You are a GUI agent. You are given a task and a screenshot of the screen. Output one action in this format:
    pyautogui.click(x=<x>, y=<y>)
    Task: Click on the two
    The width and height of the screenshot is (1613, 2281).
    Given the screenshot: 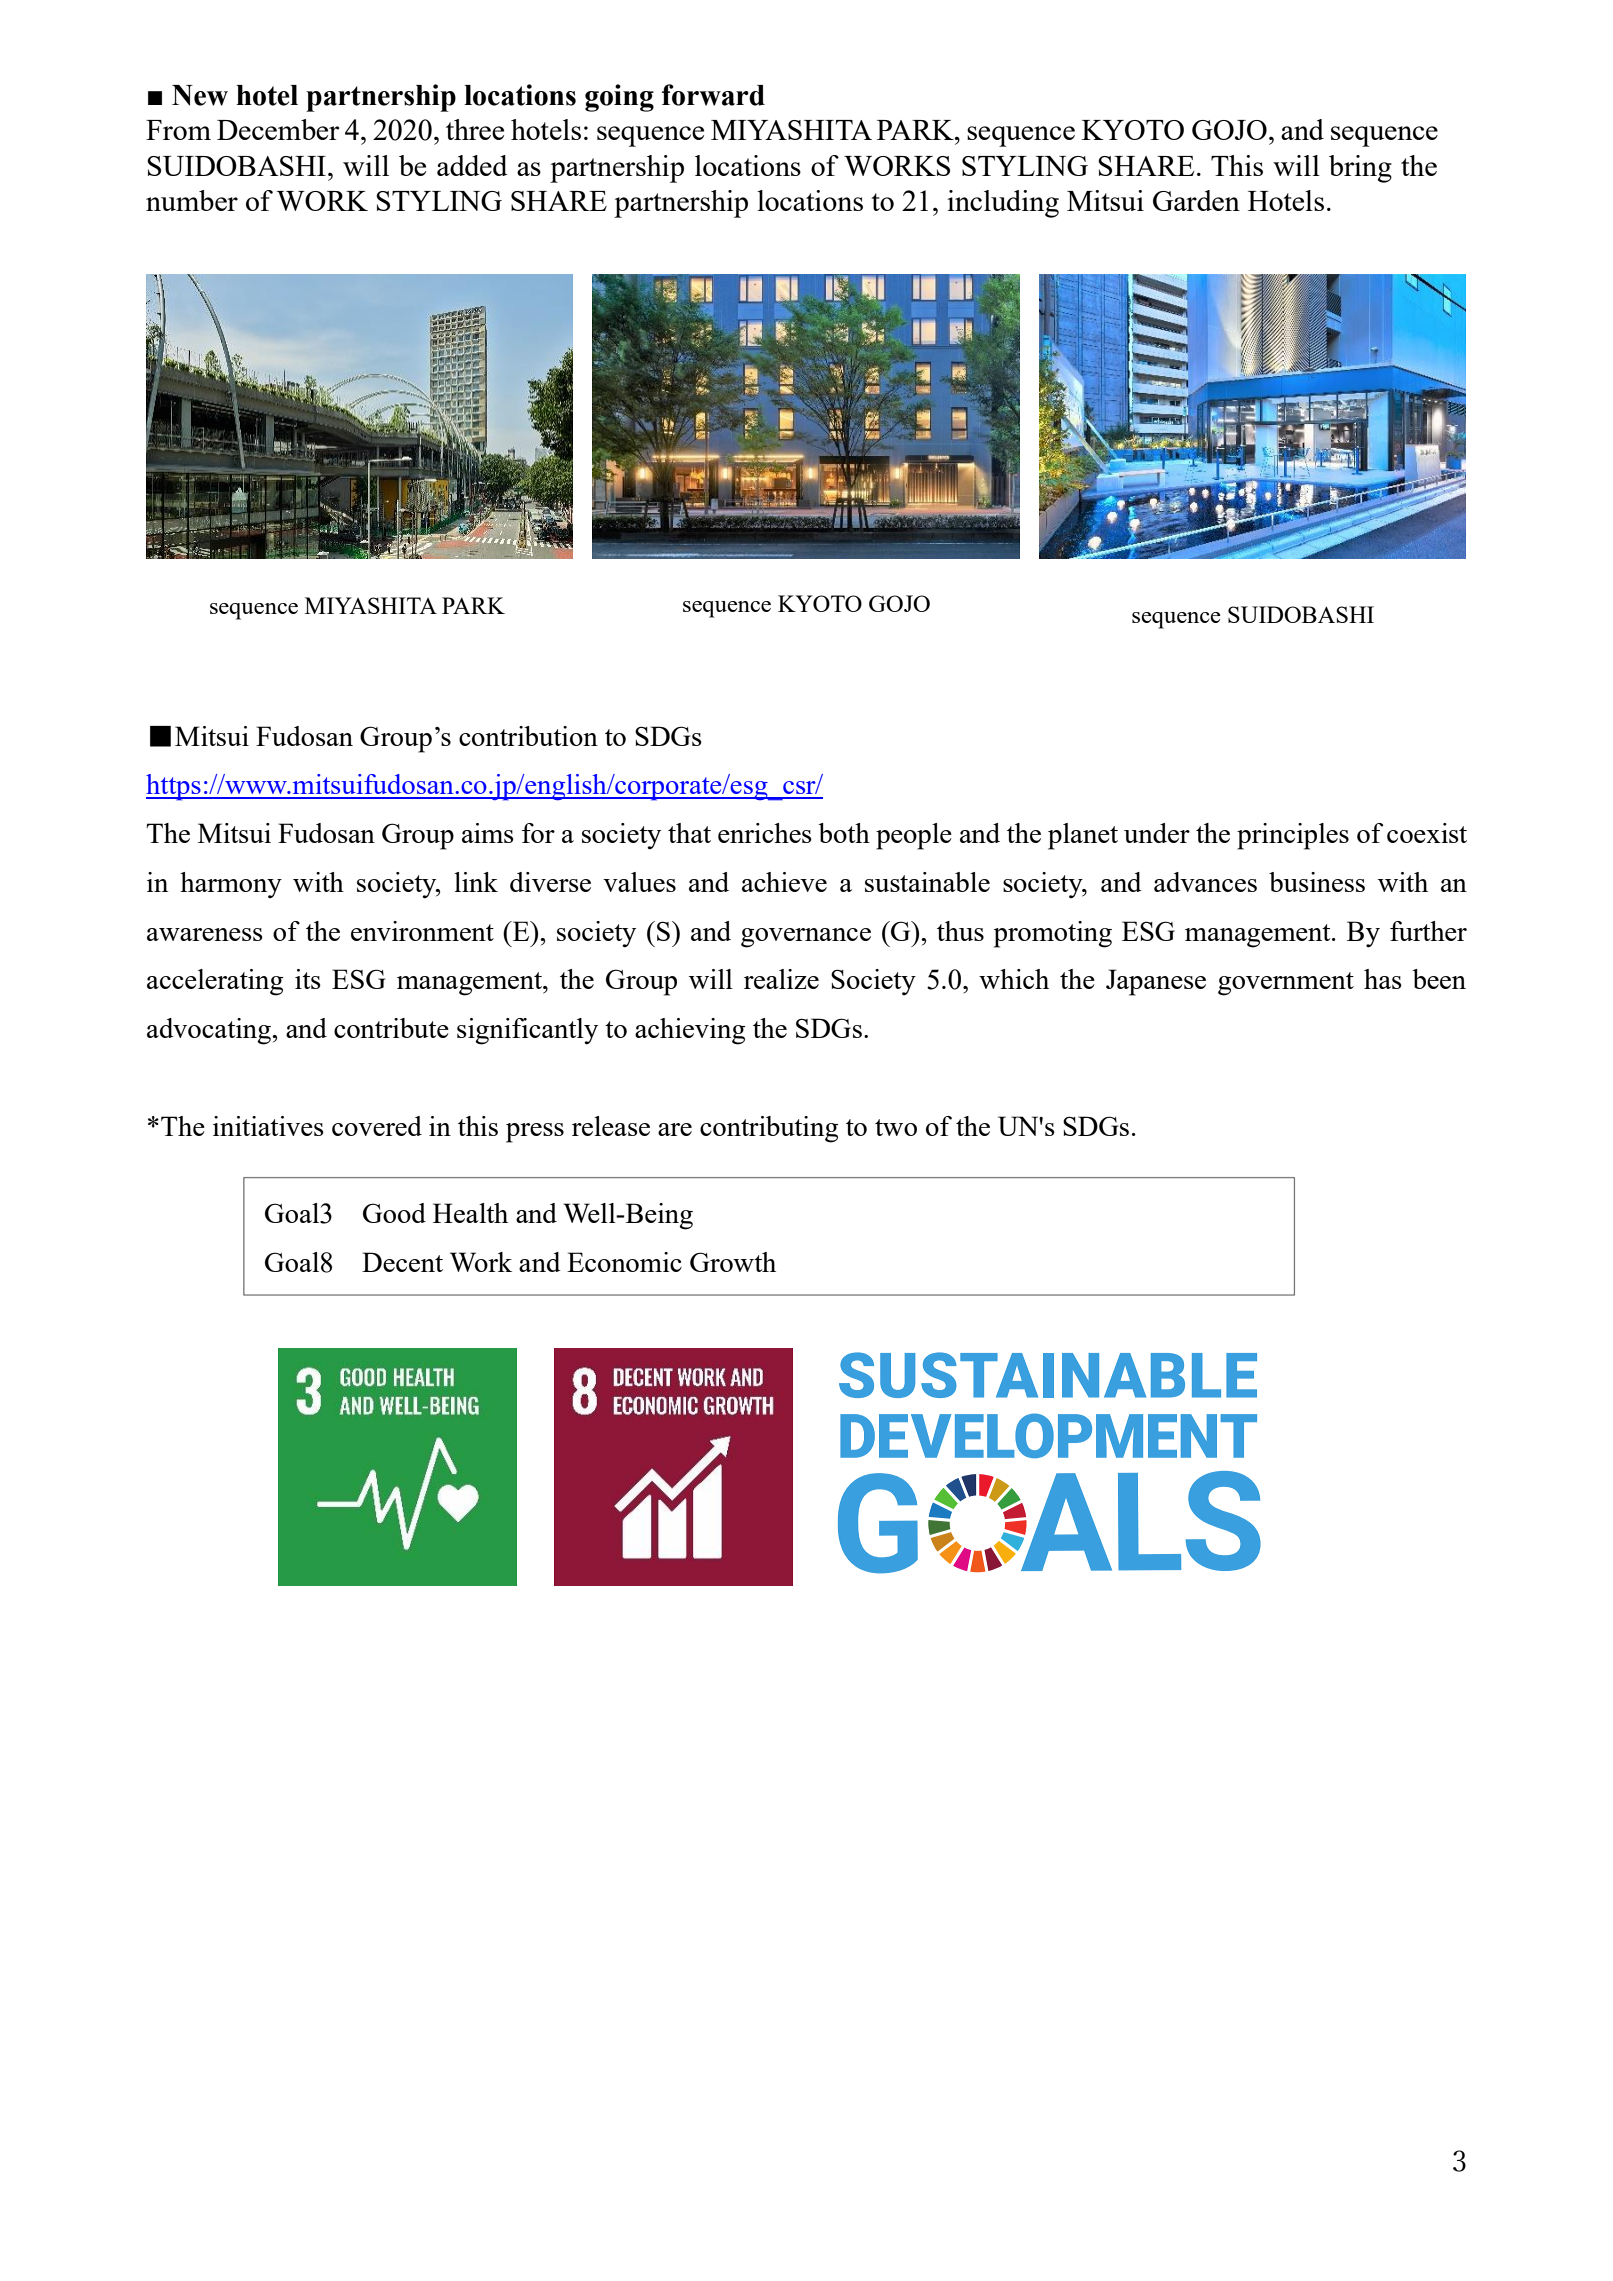 What is the action you would take?
    pyautogui.click(x=896, y=1127)
